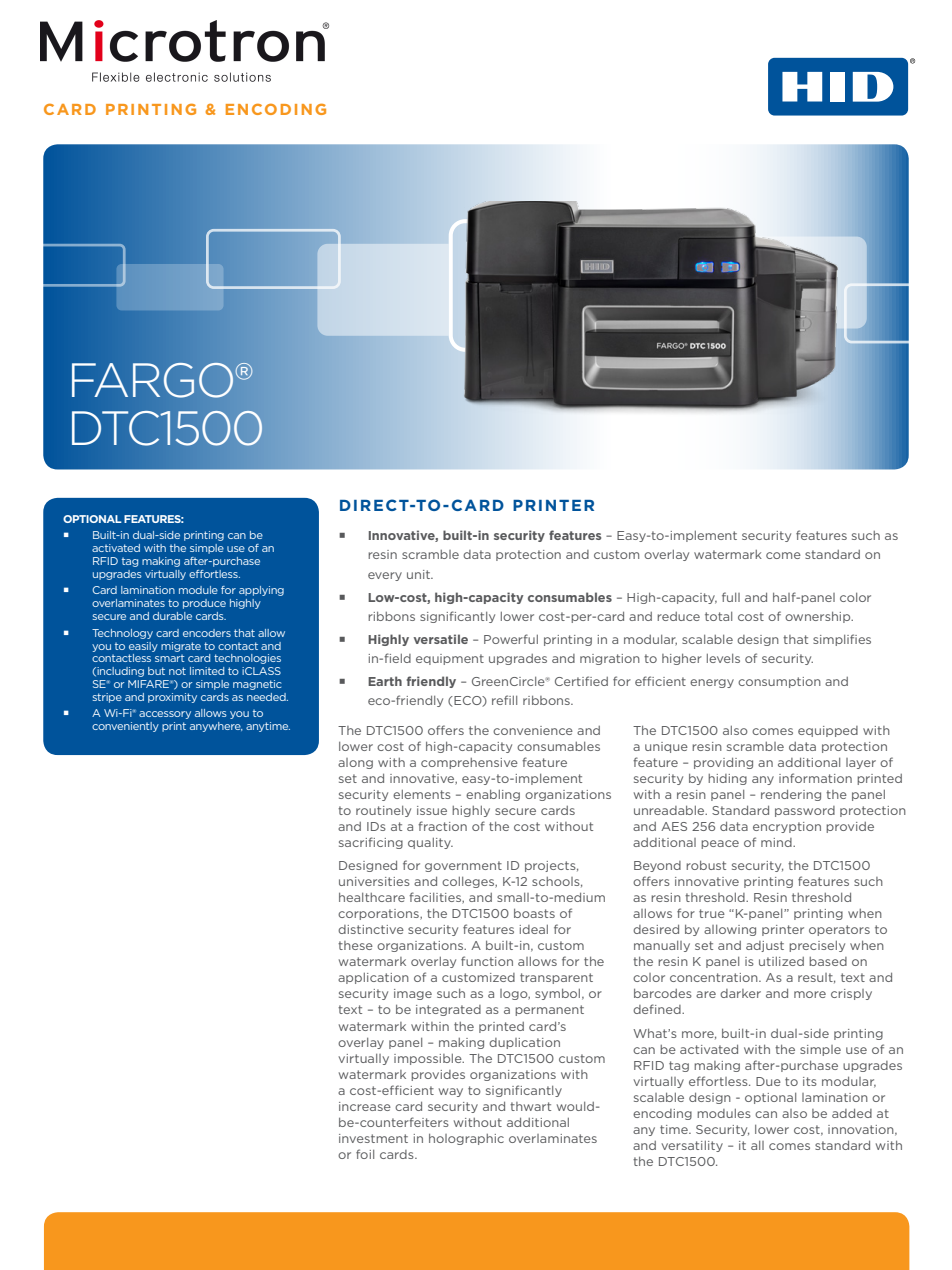 The height and width of the screenshot is (1270, 952). Describe the element at coordinates (469, 763) in the screenshot. I see `comprehensive` at that location.
